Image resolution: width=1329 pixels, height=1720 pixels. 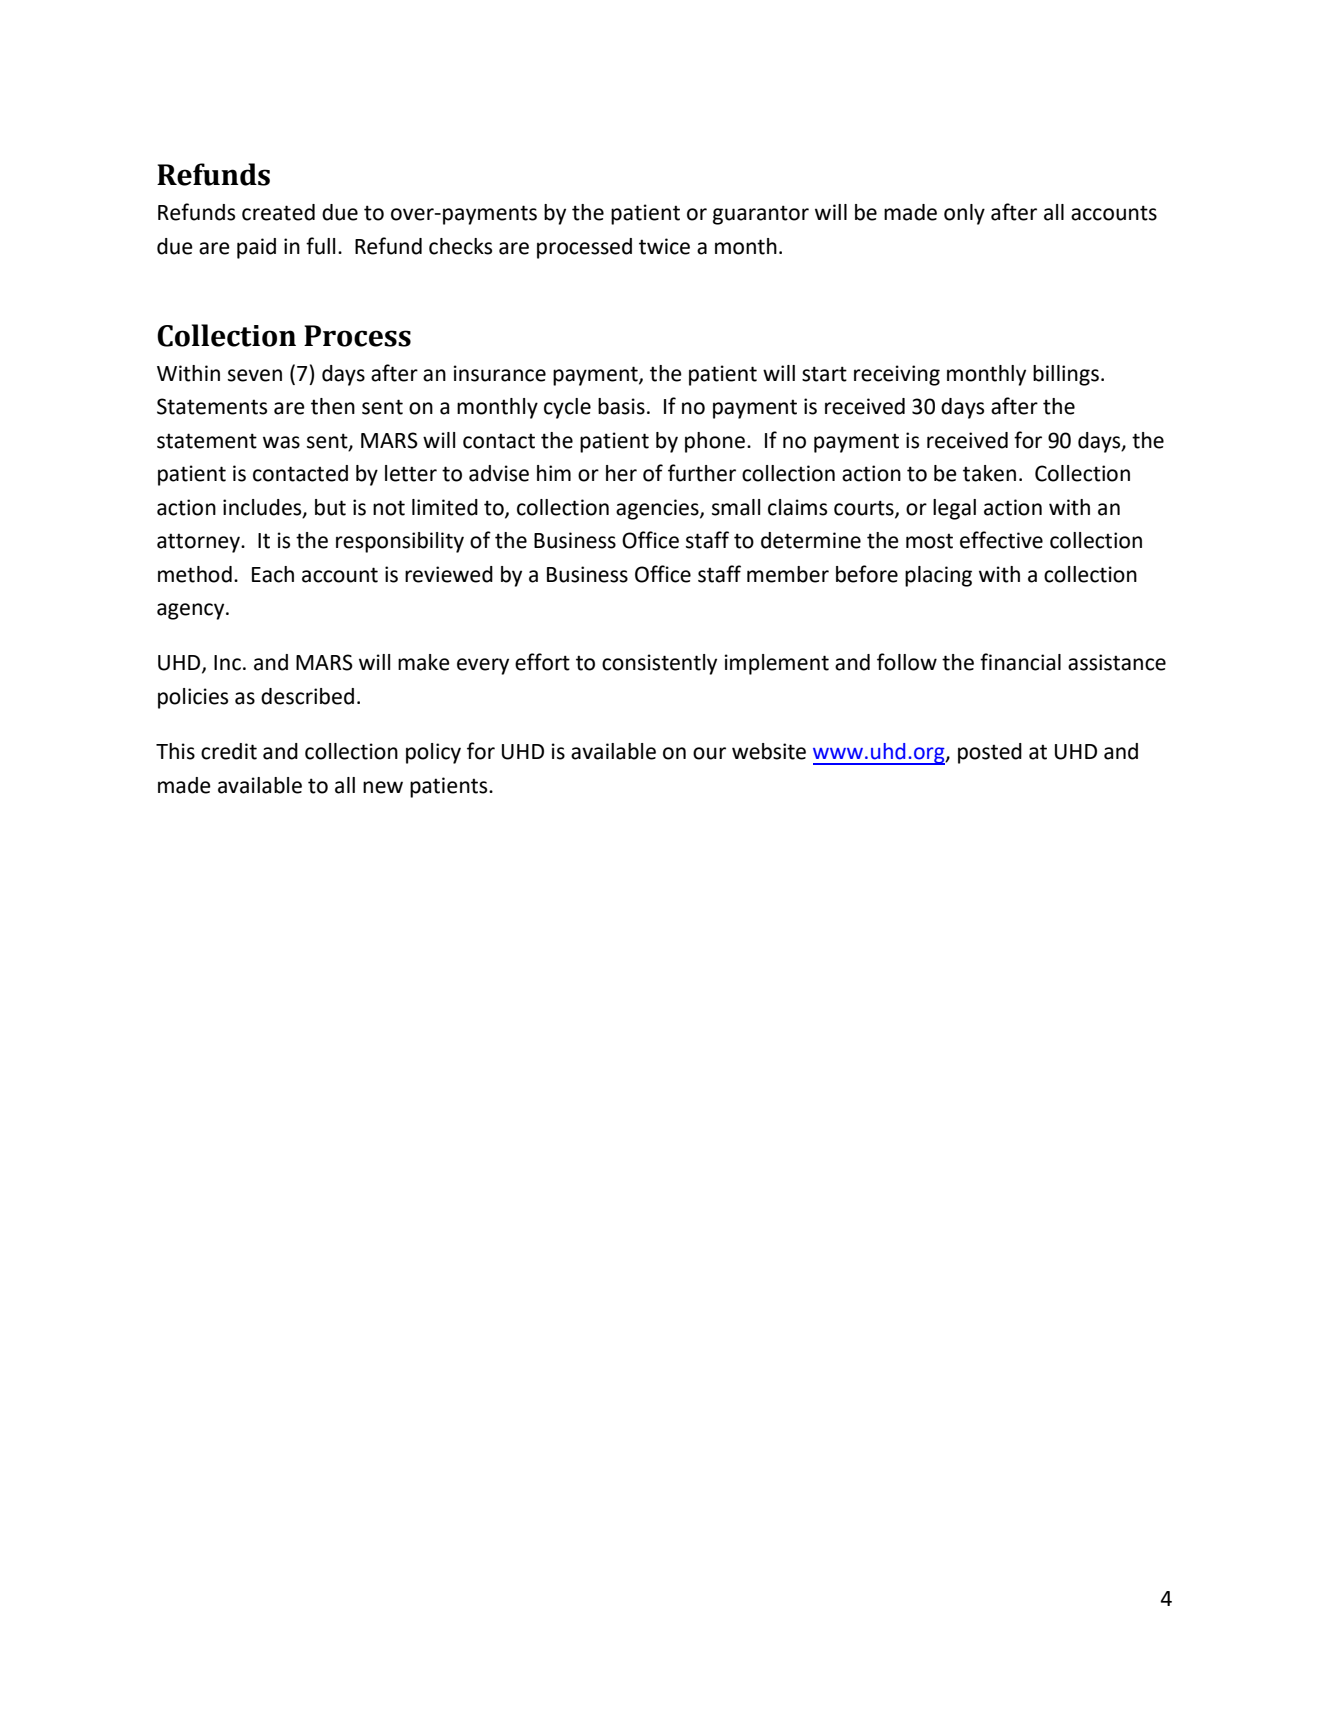 What do you see at coordinates (192, 611) in the document?
I see `agency` at bounding box center [192, 611].
